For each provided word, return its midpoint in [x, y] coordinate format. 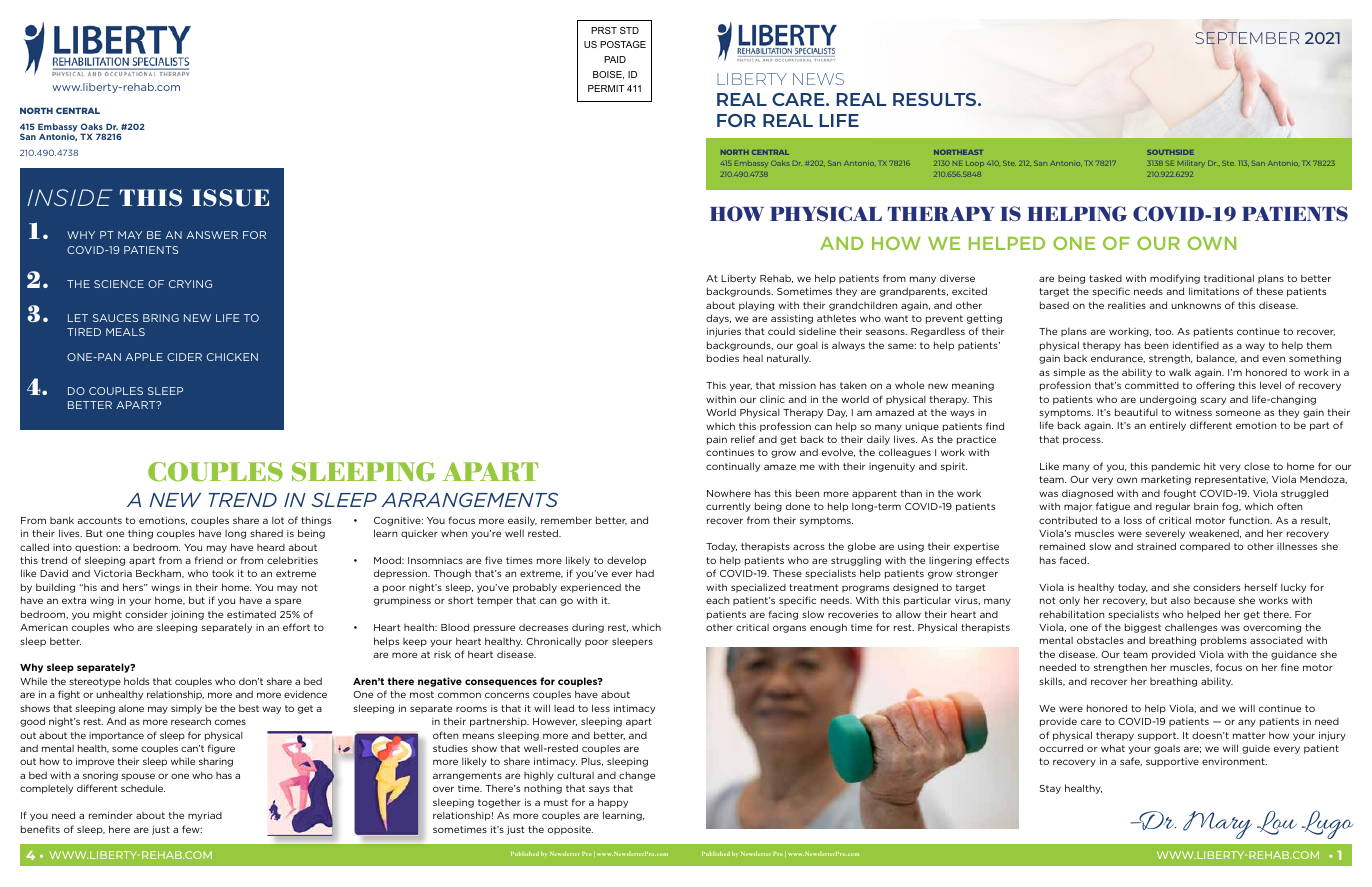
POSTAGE [623, 44]
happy [613, 803]
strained [1156, 546]
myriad [205, 816]
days [718, 319]
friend [209, 560]
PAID [615, 59]
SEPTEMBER [1247, 39]
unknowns [1196, 305]
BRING [161, 318]
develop [626, 561]
